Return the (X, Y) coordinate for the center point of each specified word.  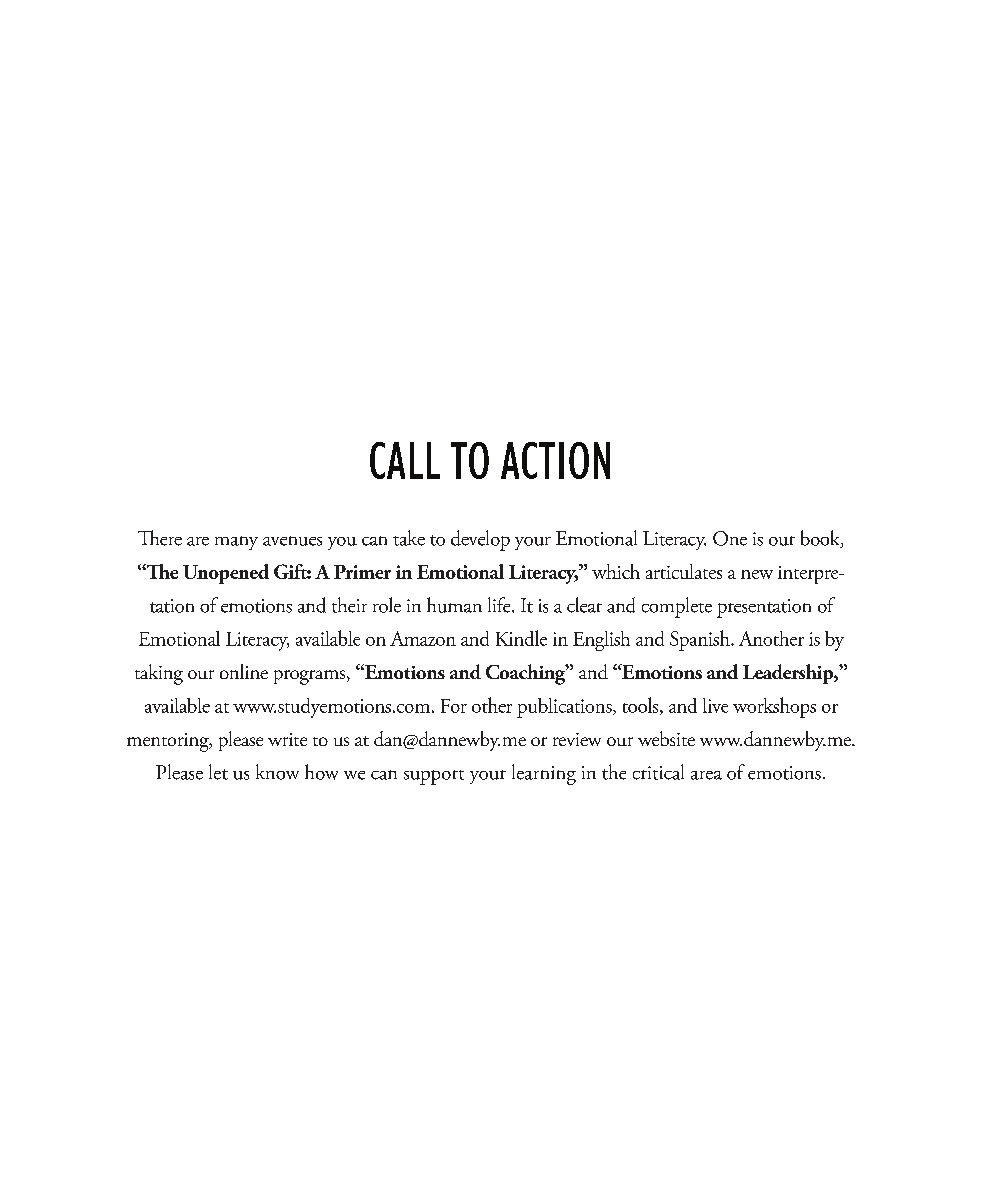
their (349, 605)
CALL (405, 460)
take (409, 538)
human (454, 605)
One (730, 538)
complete (677, 607)
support (434, 777)
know (277, 772)
